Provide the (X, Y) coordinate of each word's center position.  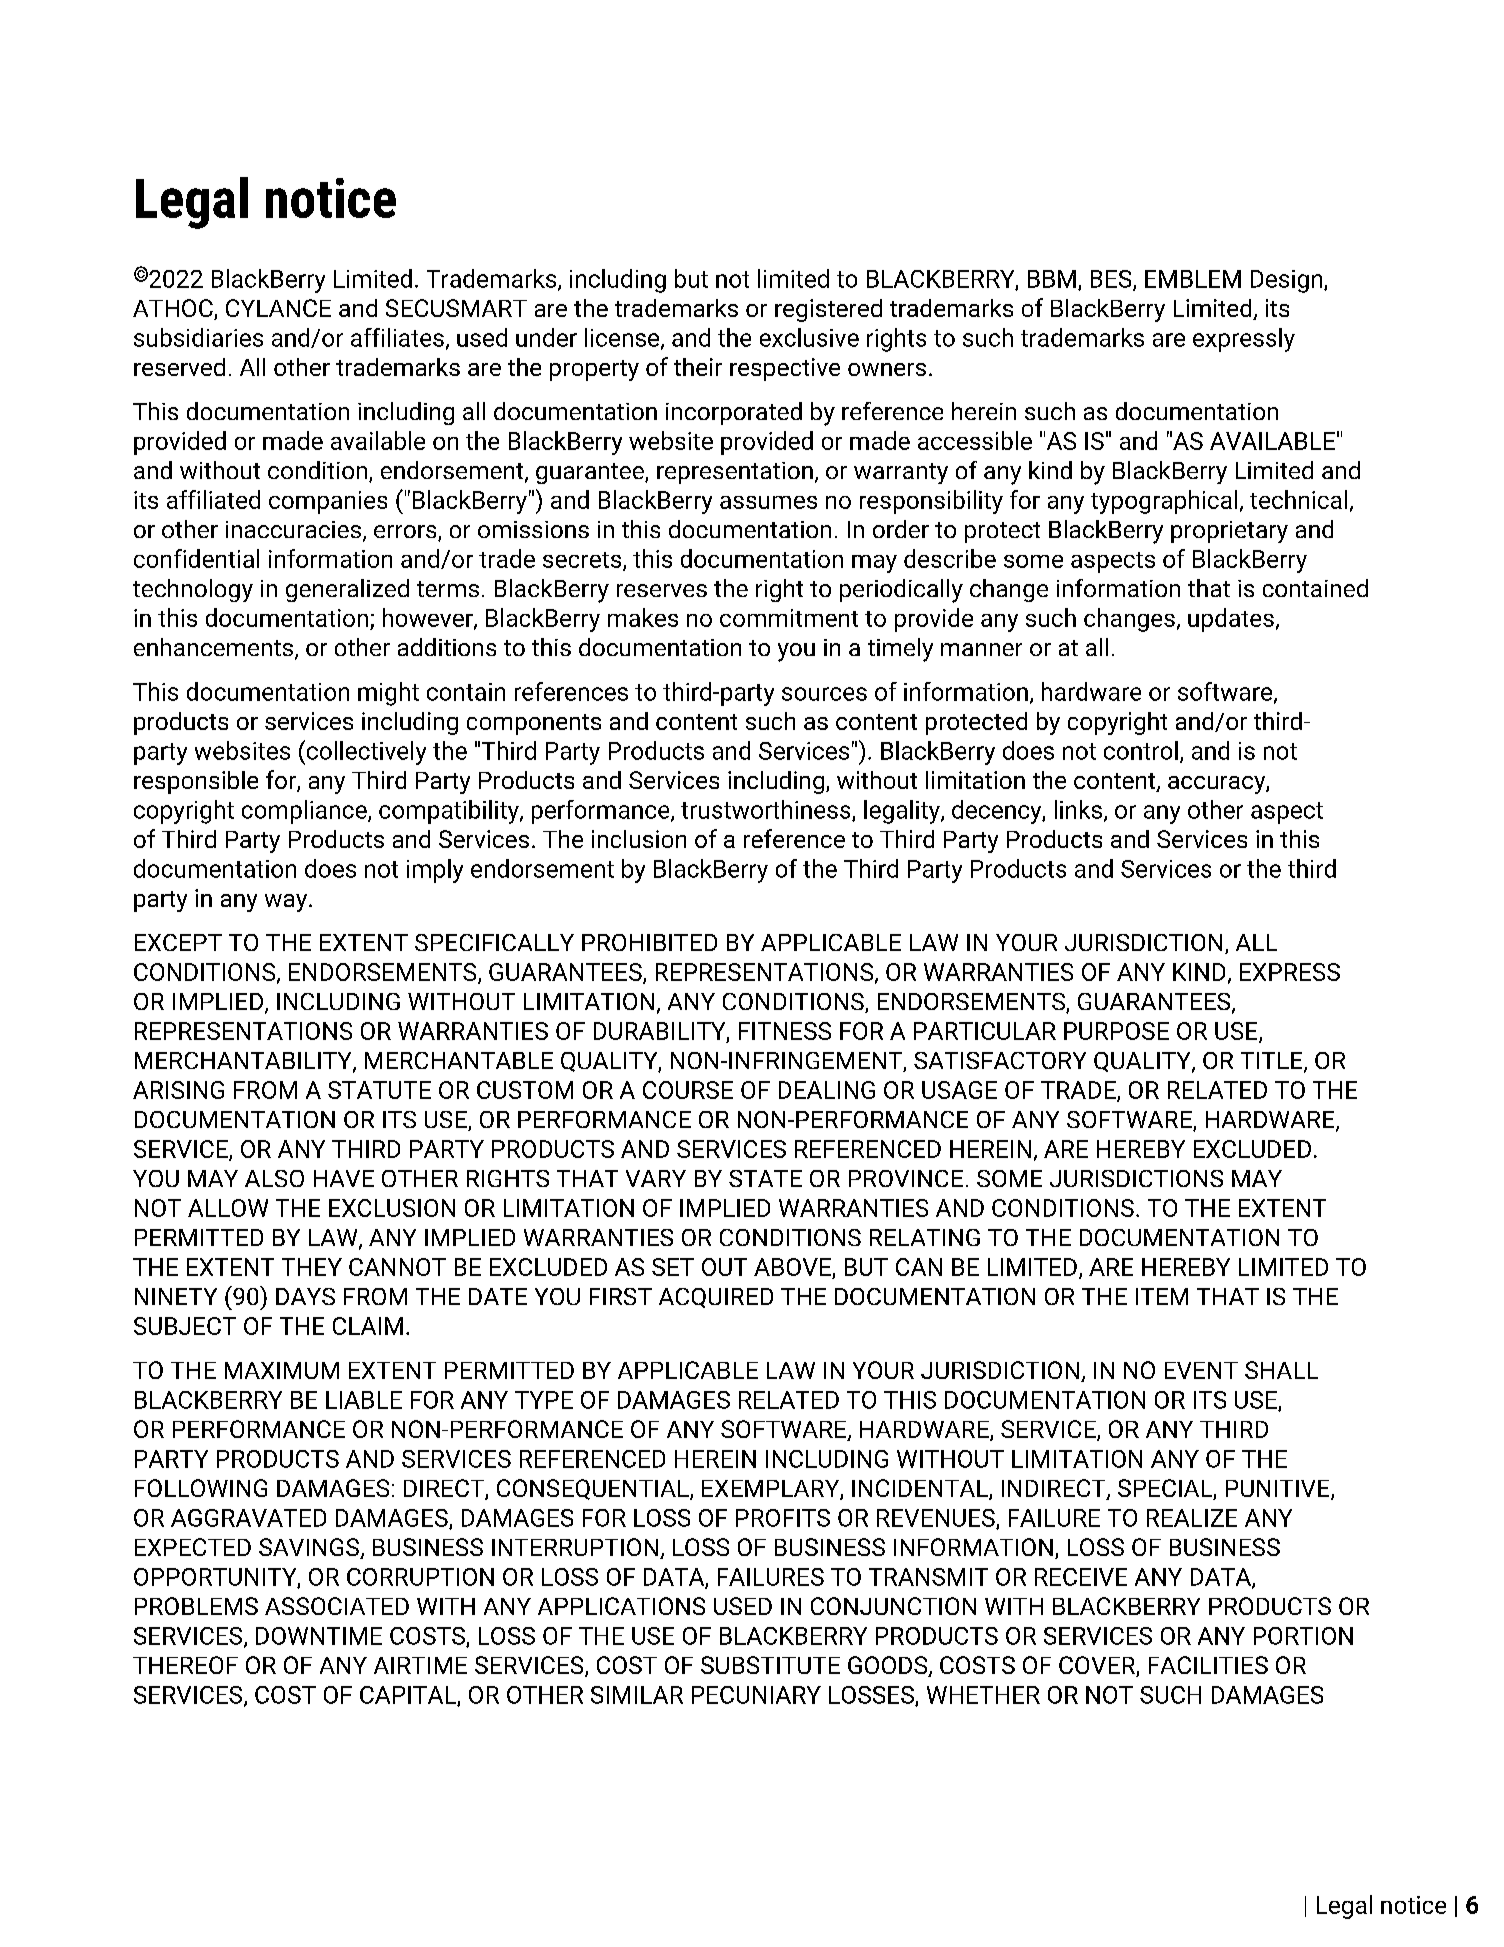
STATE (765, 1178)
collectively (365, 752)
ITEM (1162, 1296)
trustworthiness (767, 810)
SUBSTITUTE (770, 1665)
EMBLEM (1193, 279)
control (1141, 750)
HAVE (344, 1178)
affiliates (397, 337)
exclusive (809, 337)
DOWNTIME (319, 1636)
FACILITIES (1208, 1665)
